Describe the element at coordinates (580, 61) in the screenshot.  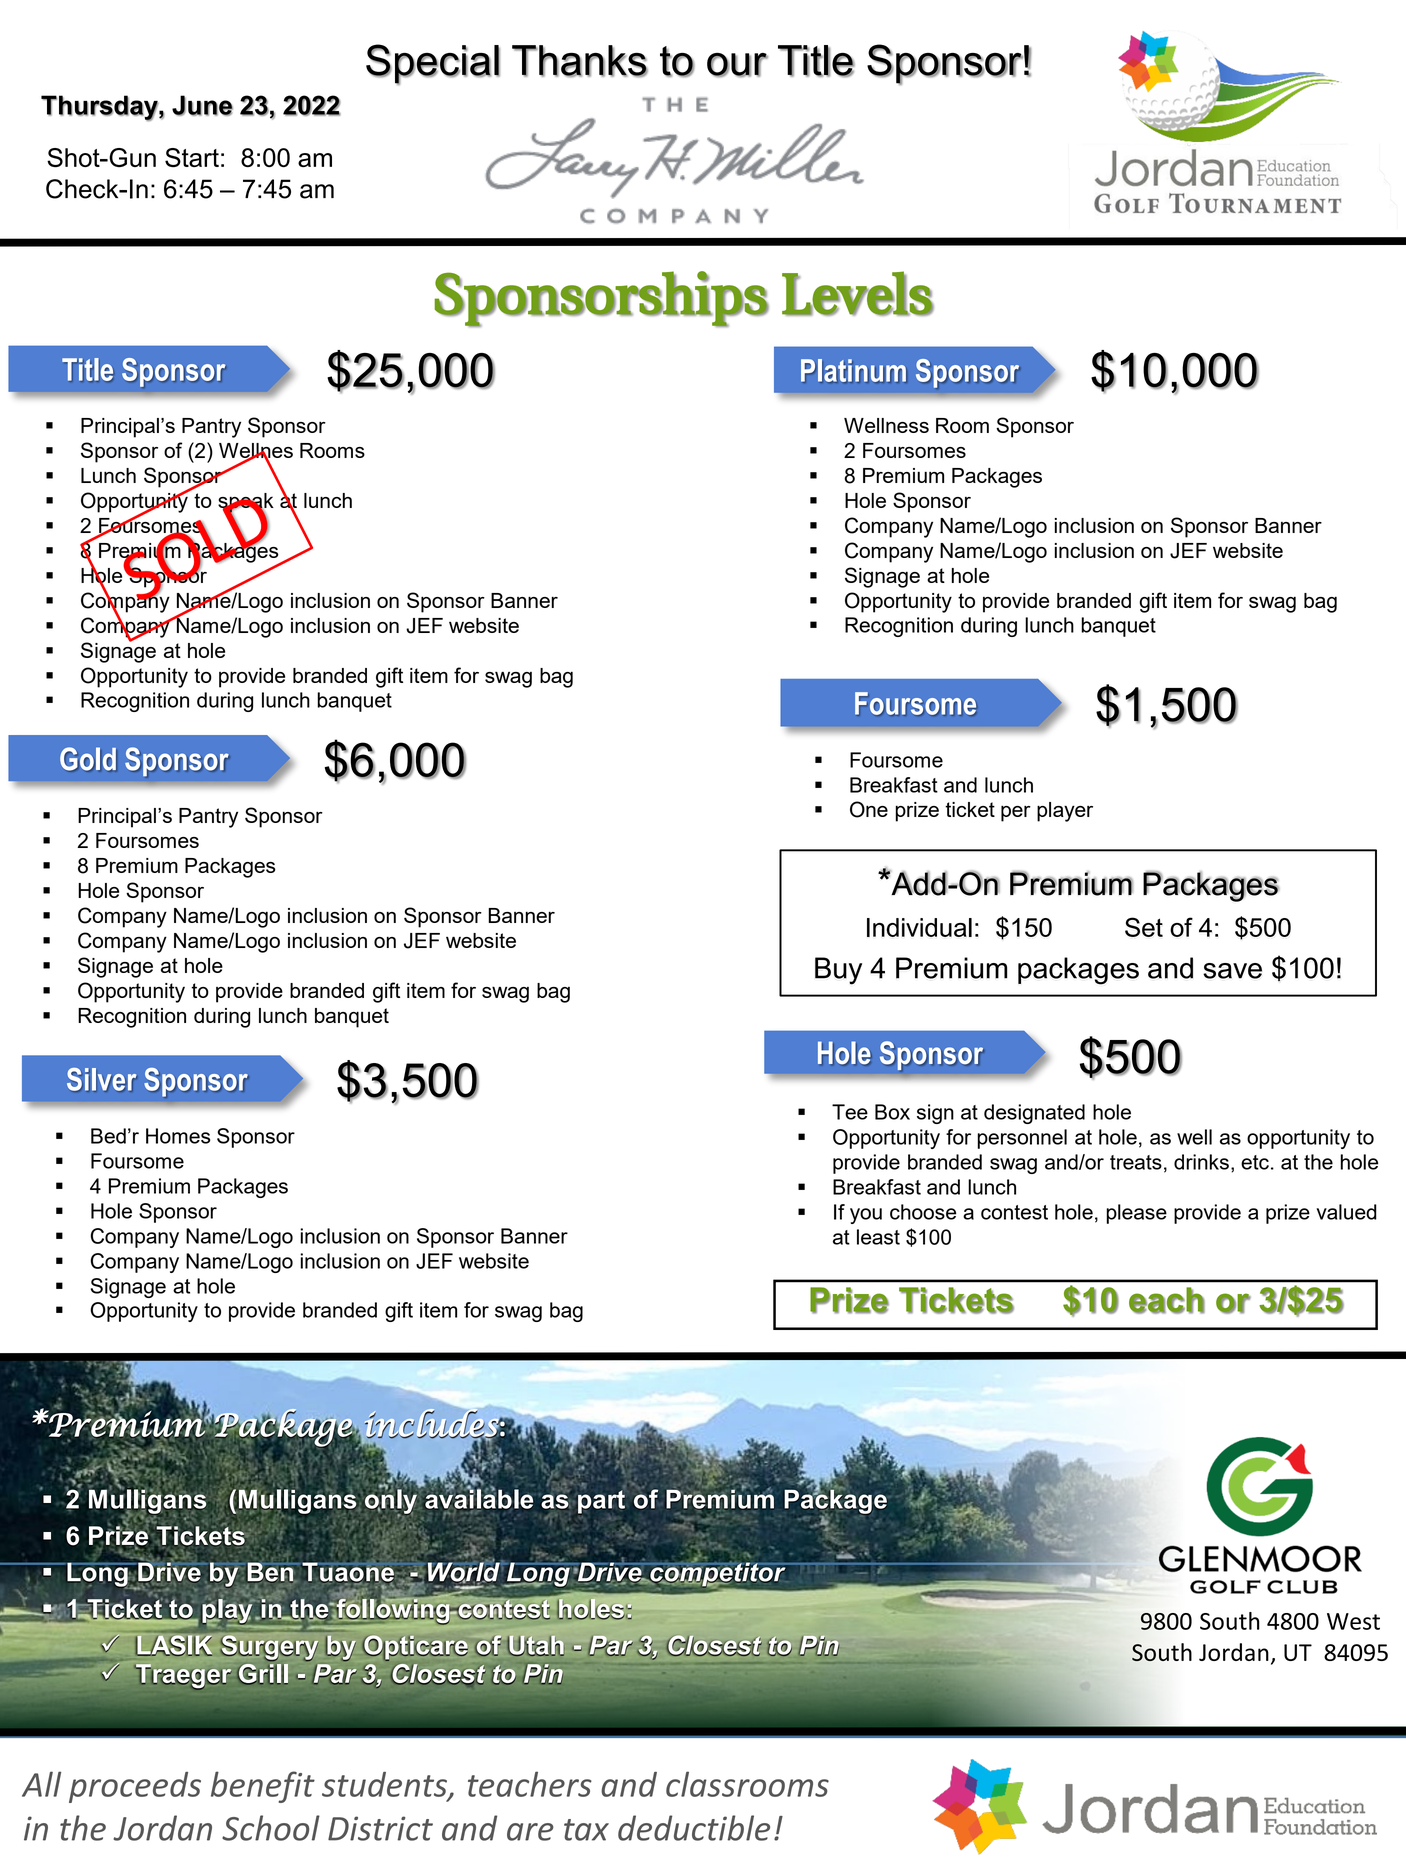
I see `Thanks` at that location.
